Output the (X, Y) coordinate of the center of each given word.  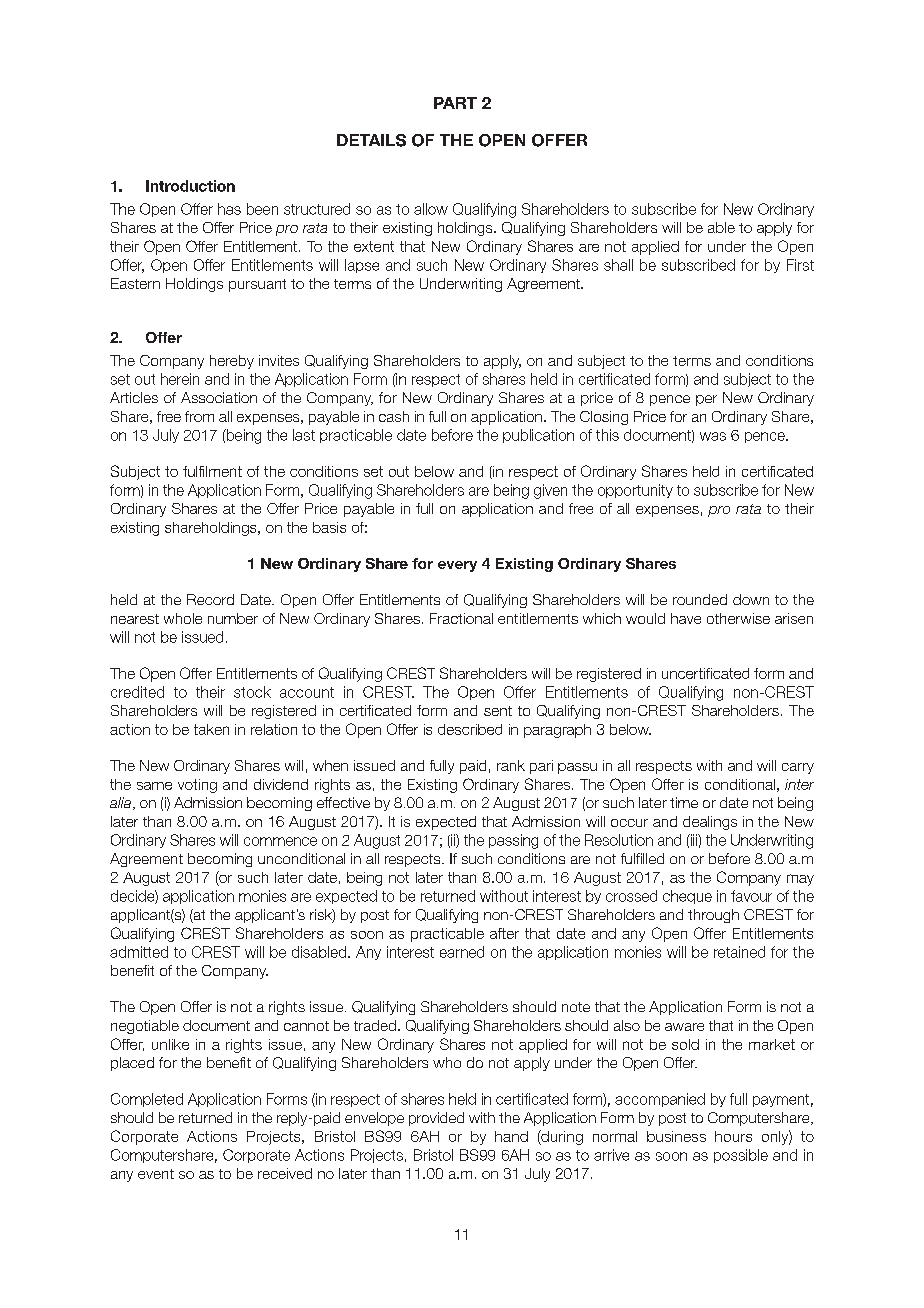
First (800, 265)
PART (455, 103)
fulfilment (212, 471)
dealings (710, 823)
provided (436, 1119)
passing (513, 841)
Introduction (190, 186)
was (713, 436)
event (156, 1174)
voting (197, 786)
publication (538, 436)
